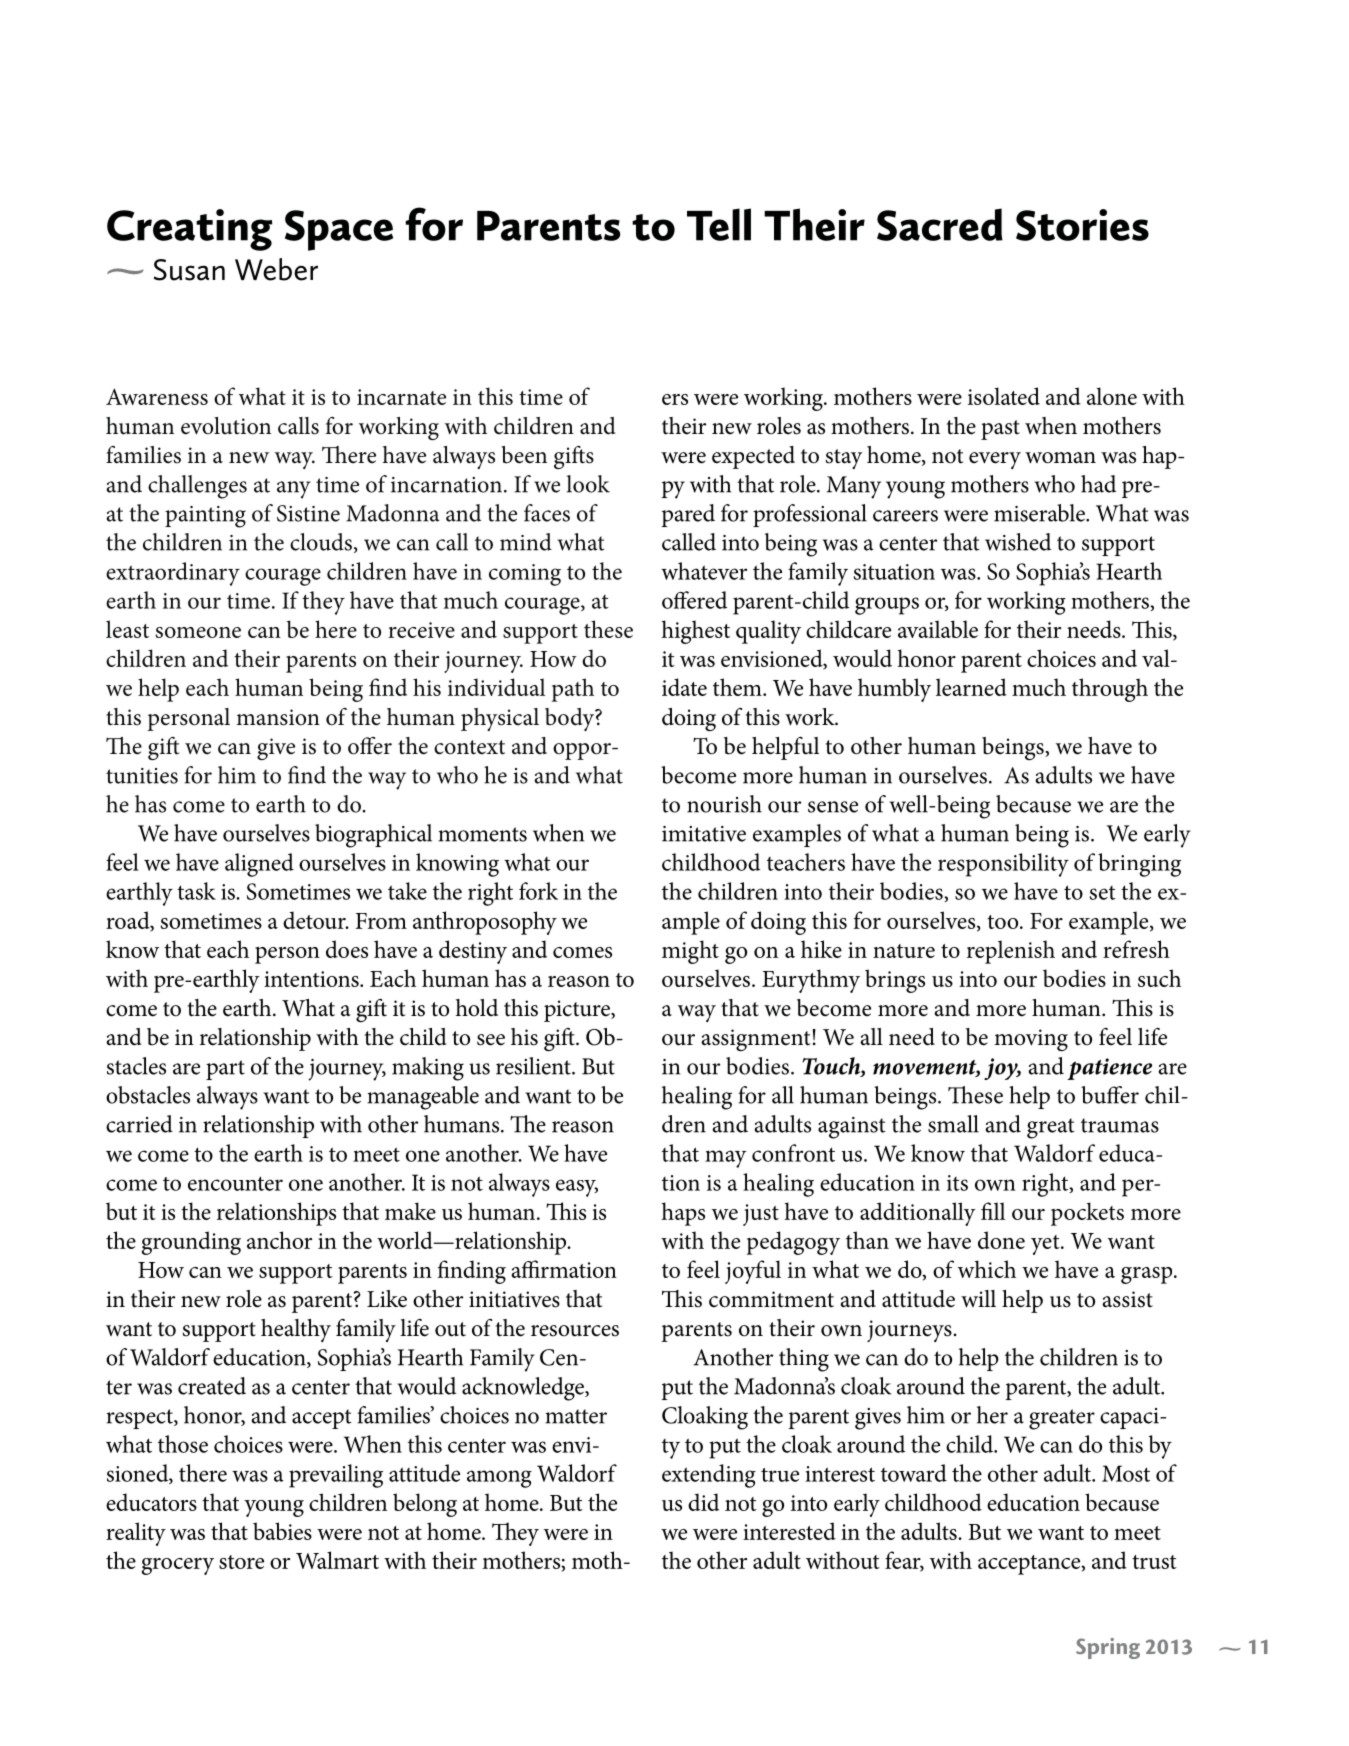 The image size is (1349, 1746). Describe the element at coordinates (278, 717) in the screenshot. I see `mansion` at that location.
